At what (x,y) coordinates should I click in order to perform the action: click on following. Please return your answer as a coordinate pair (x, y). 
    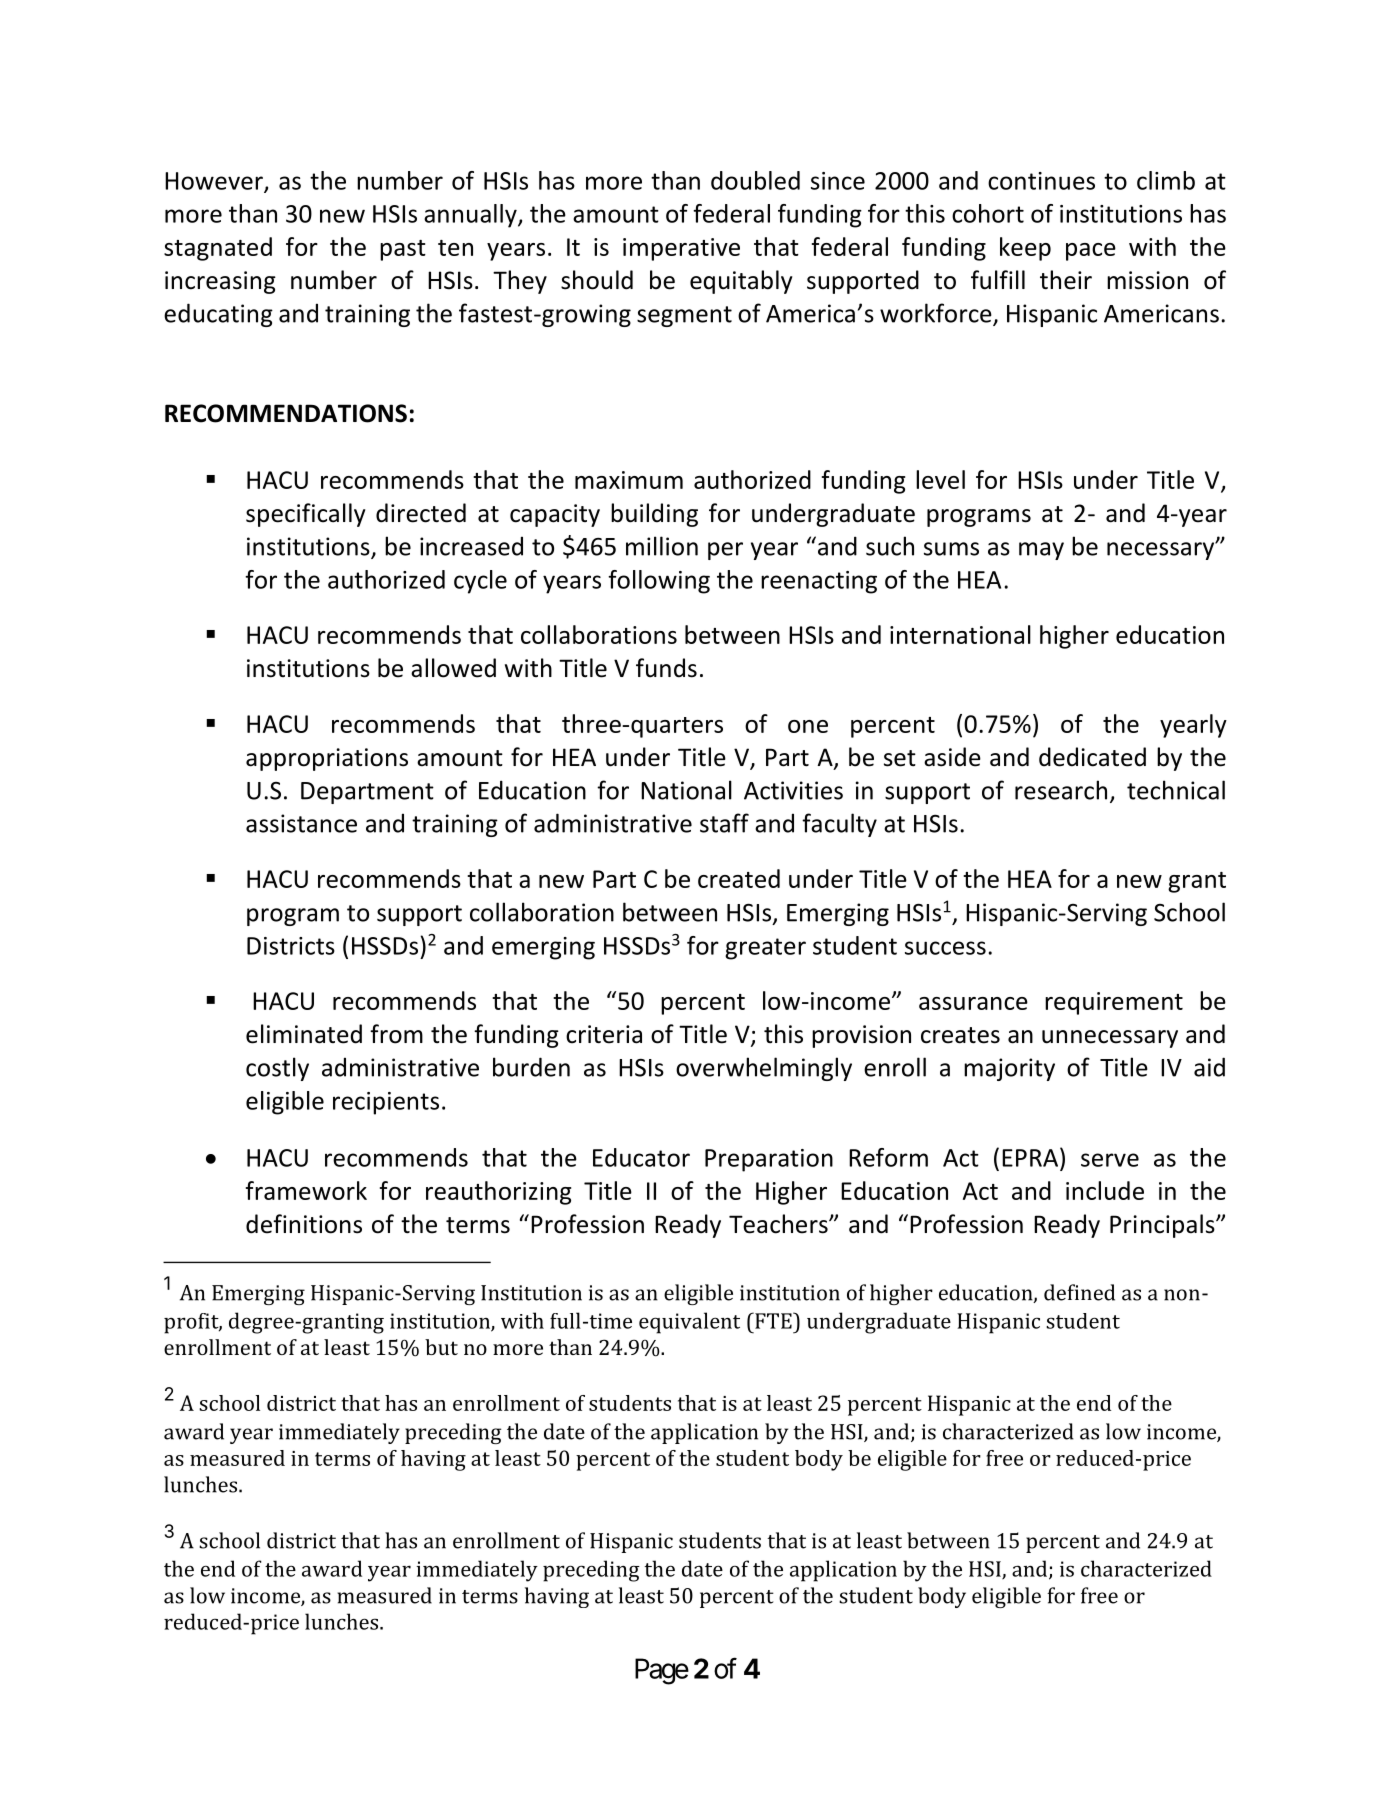
    Looking at the image, I should click on (659, 582).
